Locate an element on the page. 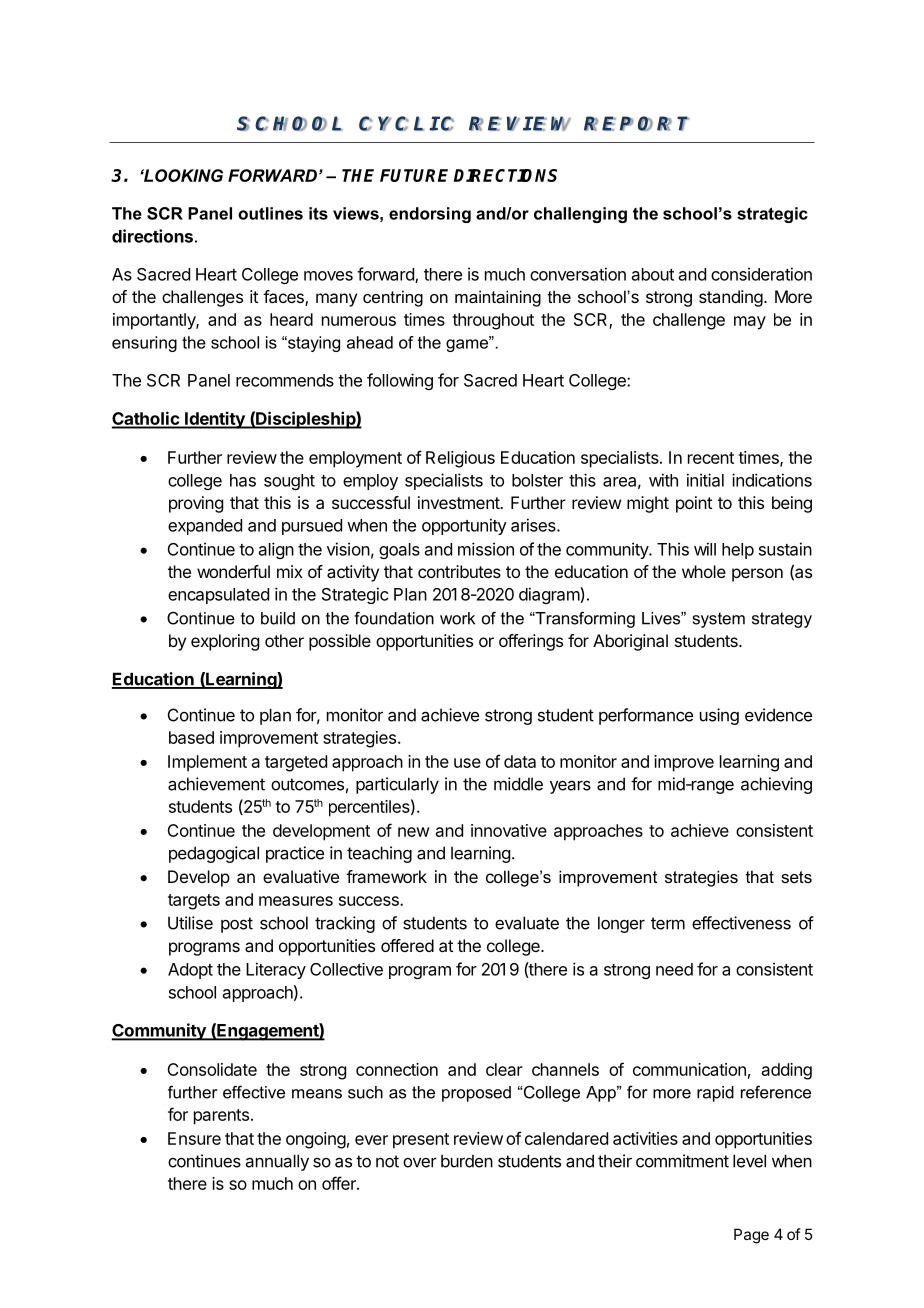 Image resolution: width=924 pixels, height=1308 pixels. evaluate is located at coordinates (527, 923).
